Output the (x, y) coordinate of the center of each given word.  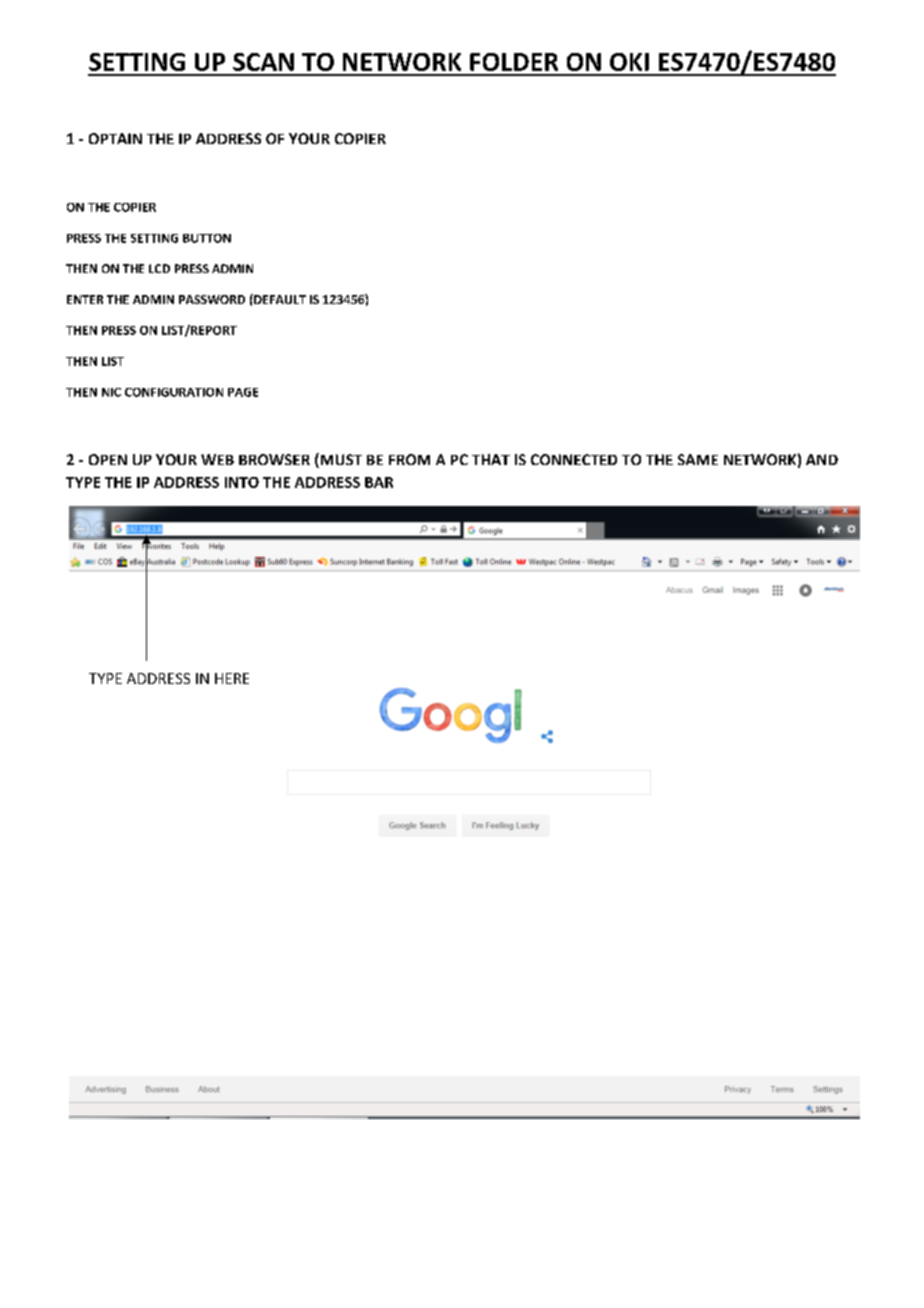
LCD (159, 268)
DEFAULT (279, 299)
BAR (379, 482)
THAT (491, 459)
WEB (217, 459)
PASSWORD (212, 299)
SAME (698, 459)
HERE (232, 678)
